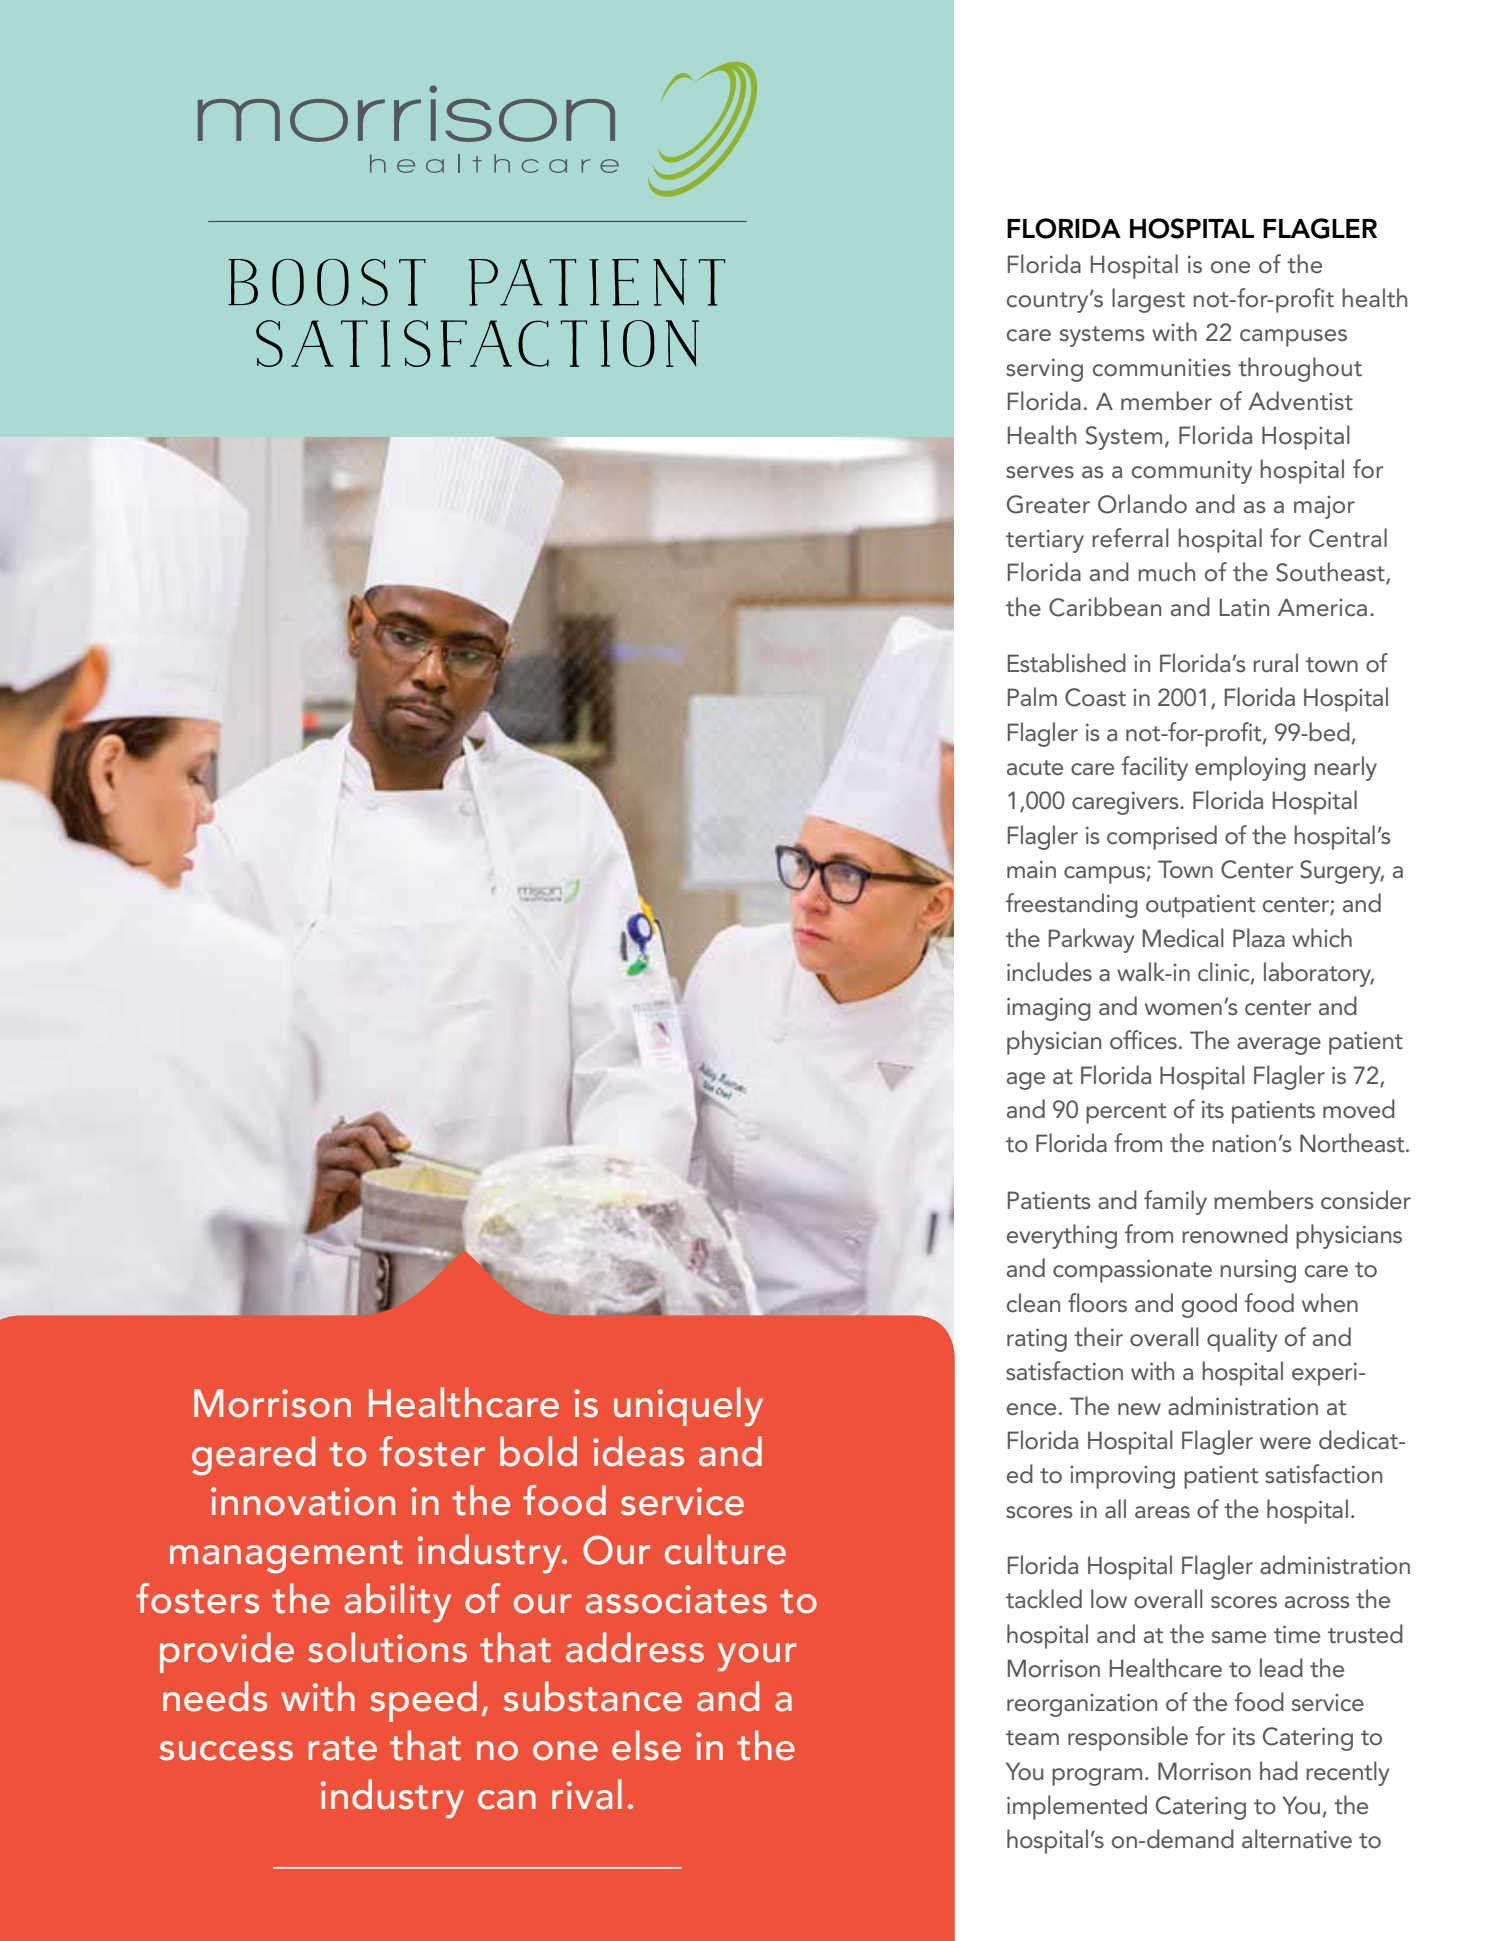 Image resolution: width=1500 pixels, height=1941 pixels. Describe the element at coordinates (1285, 1443) in the image. I see `were` at that location.
